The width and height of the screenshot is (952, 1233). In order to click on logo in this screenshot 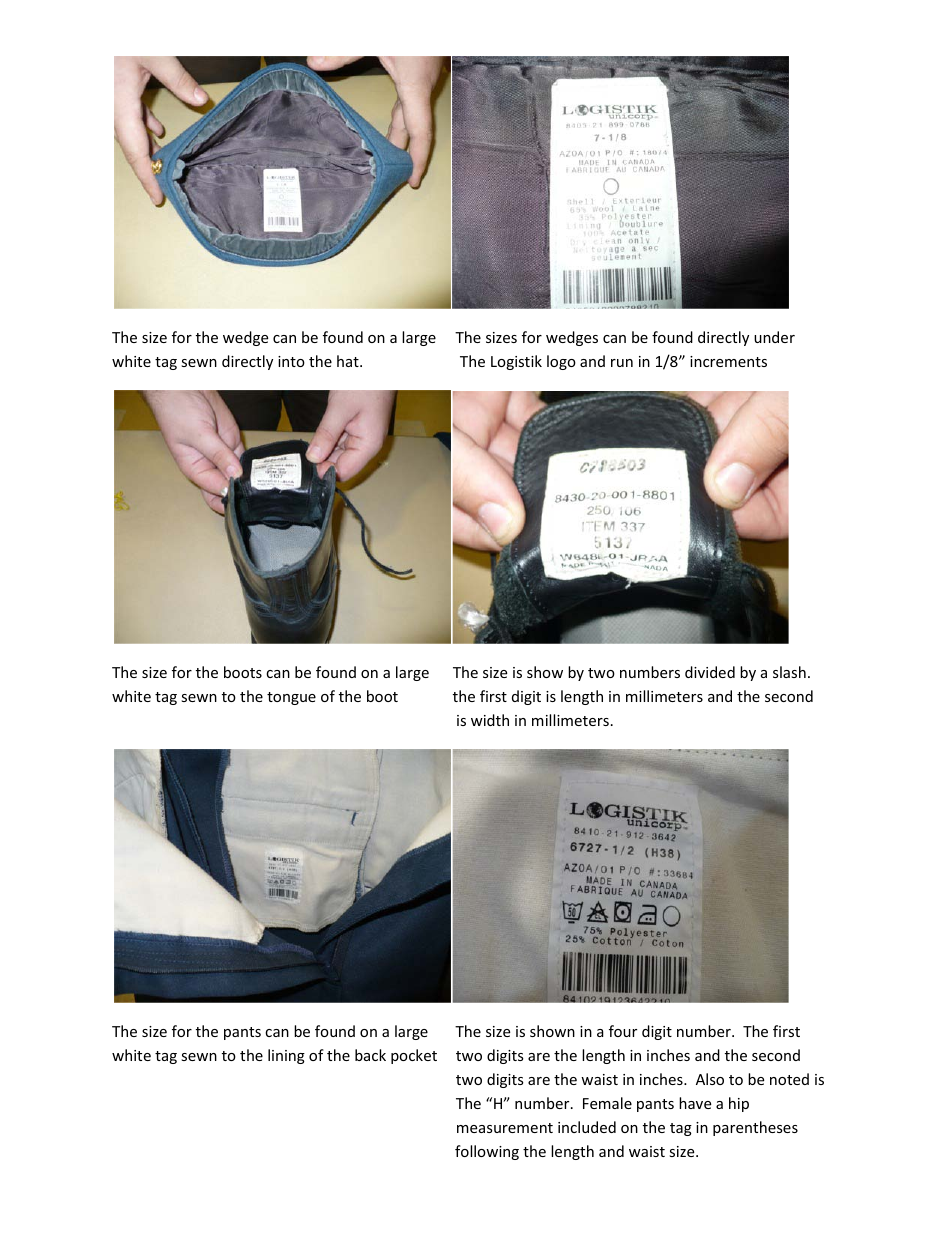, I will do `click(561, 362)`.
